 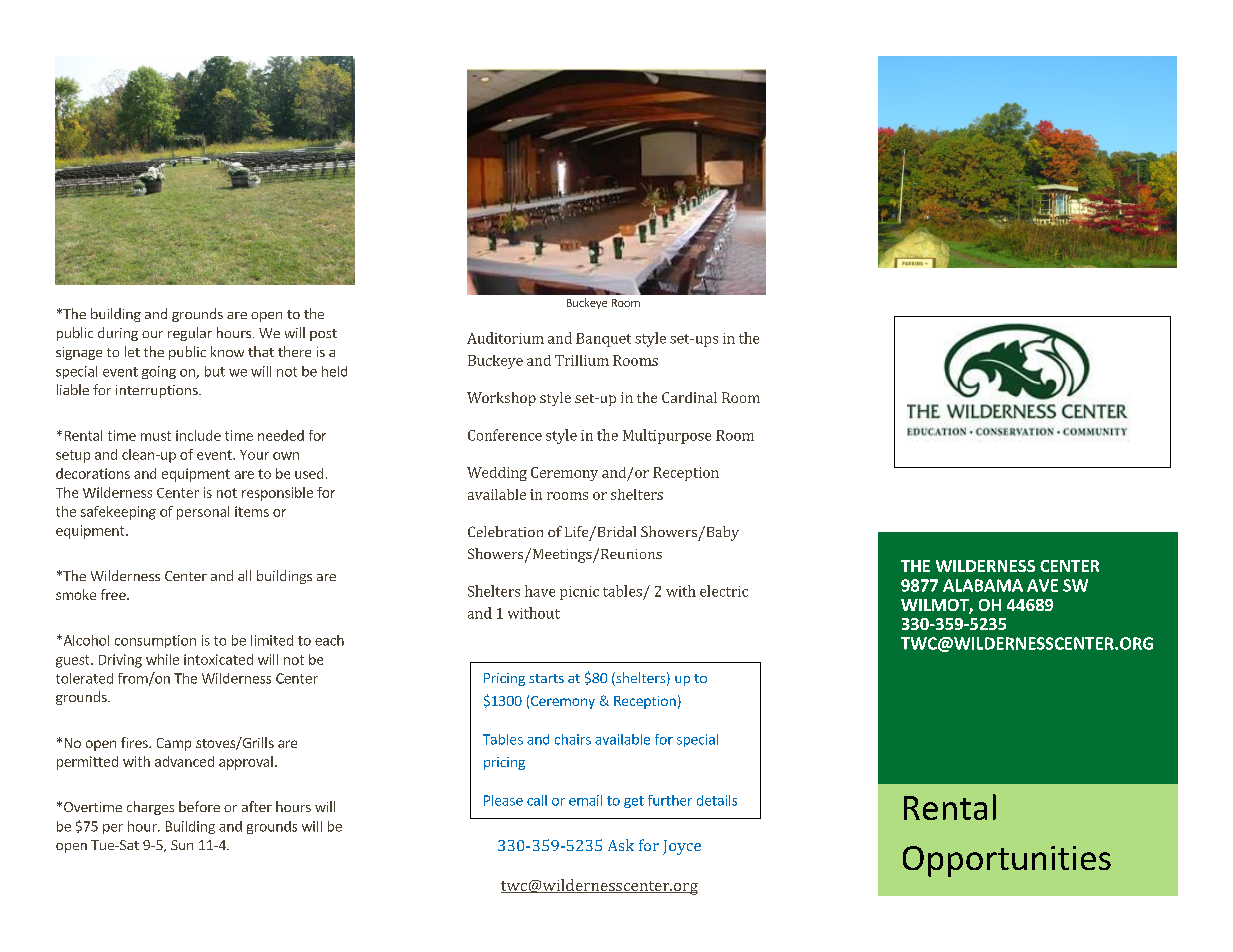 What do you see at coordinates (505, 338) in the screenshot?
I see `Auditorium` at bounding box center [505, 338].
